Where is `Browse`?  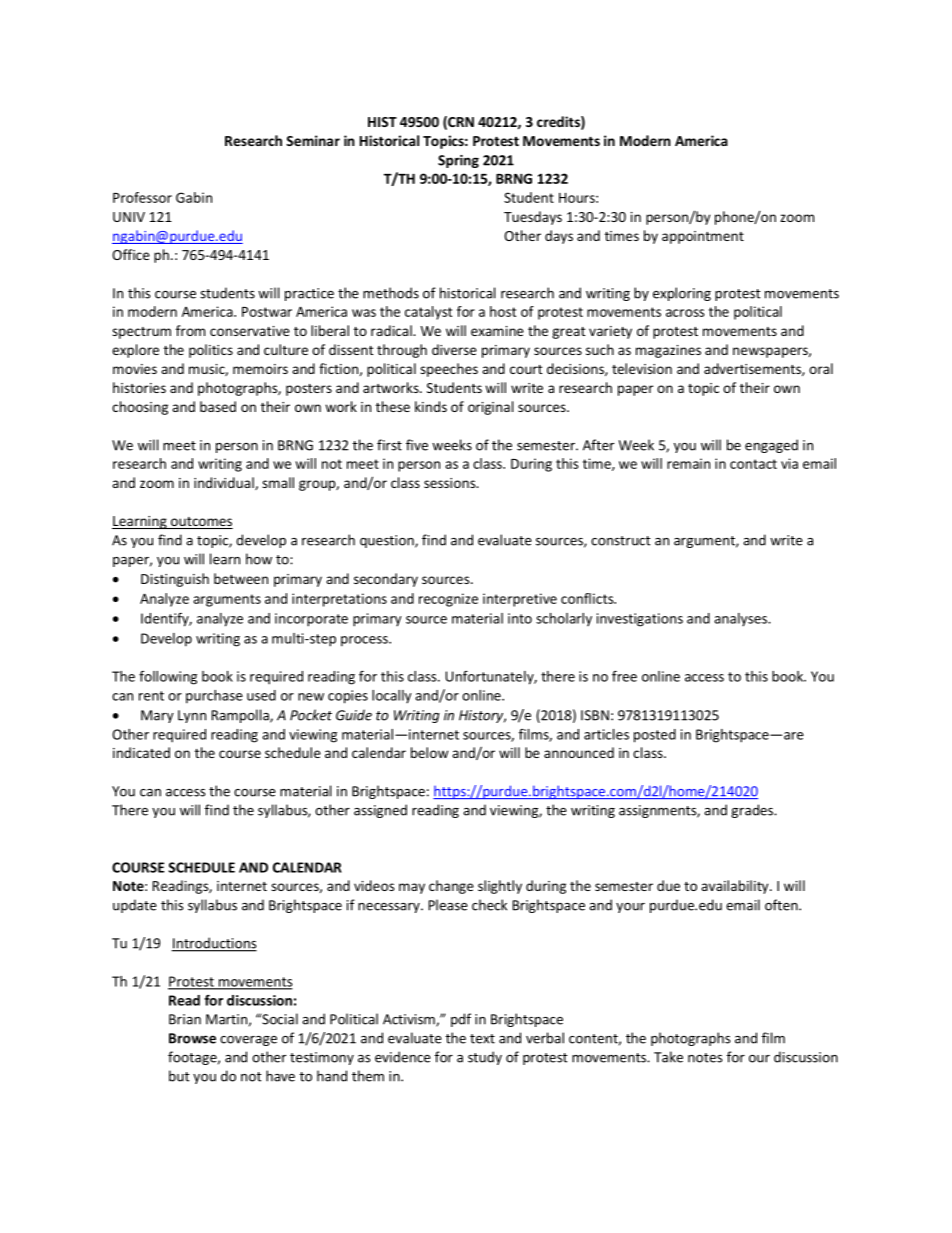 Browse is located at coordinates (192, 1038).
